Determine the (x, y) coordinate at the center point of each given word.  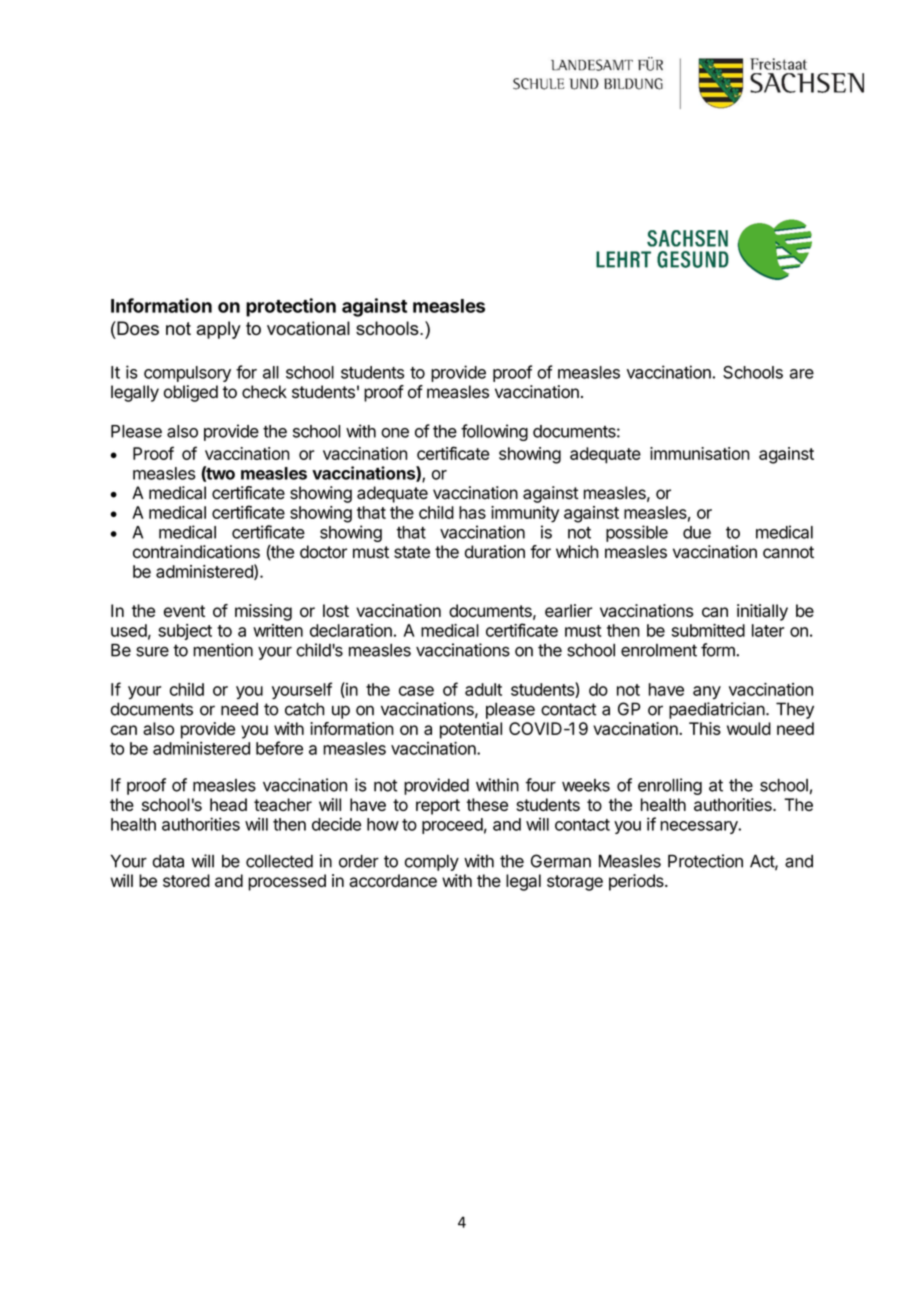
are (802, 374)
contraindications (196, 552)
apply (218, 330)
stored (186, 880)
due (697, 532)
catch (304, 709)
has (472, 512)
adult (483, 689)
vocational (308, 328)
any (707, 692)
